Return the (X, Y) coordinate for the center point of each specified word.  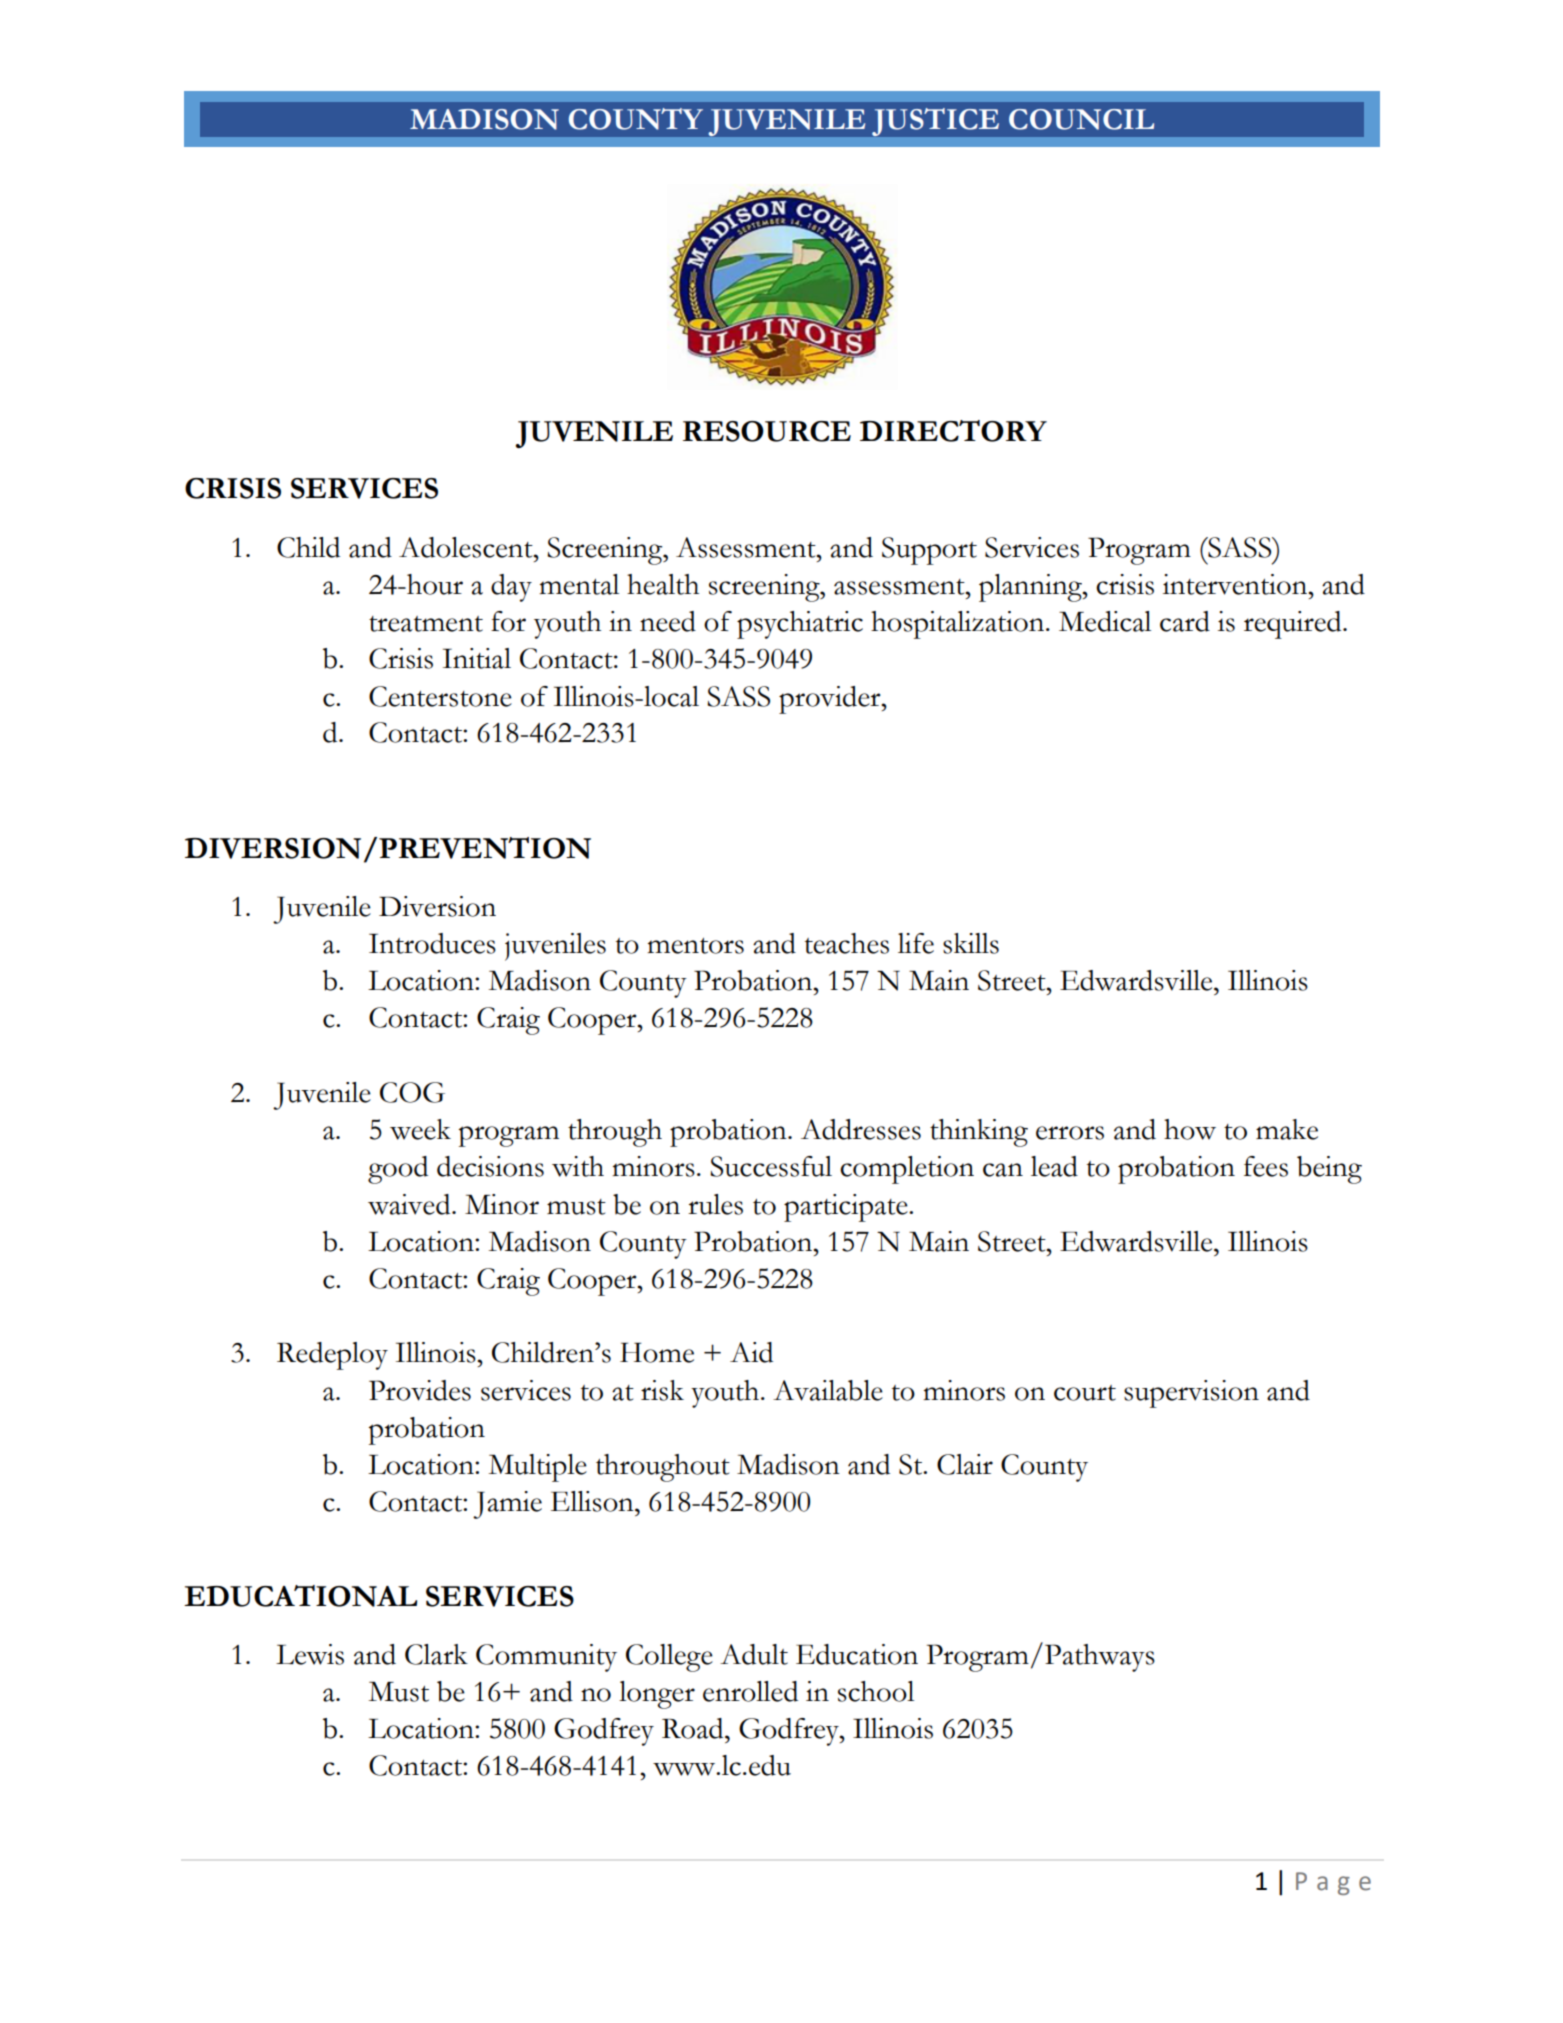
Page (1333, 1883)
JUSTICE (935, 122)
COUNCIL (1081, 119)
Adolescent (467, 547)
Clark (436, 1654)
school (876, 1691)
